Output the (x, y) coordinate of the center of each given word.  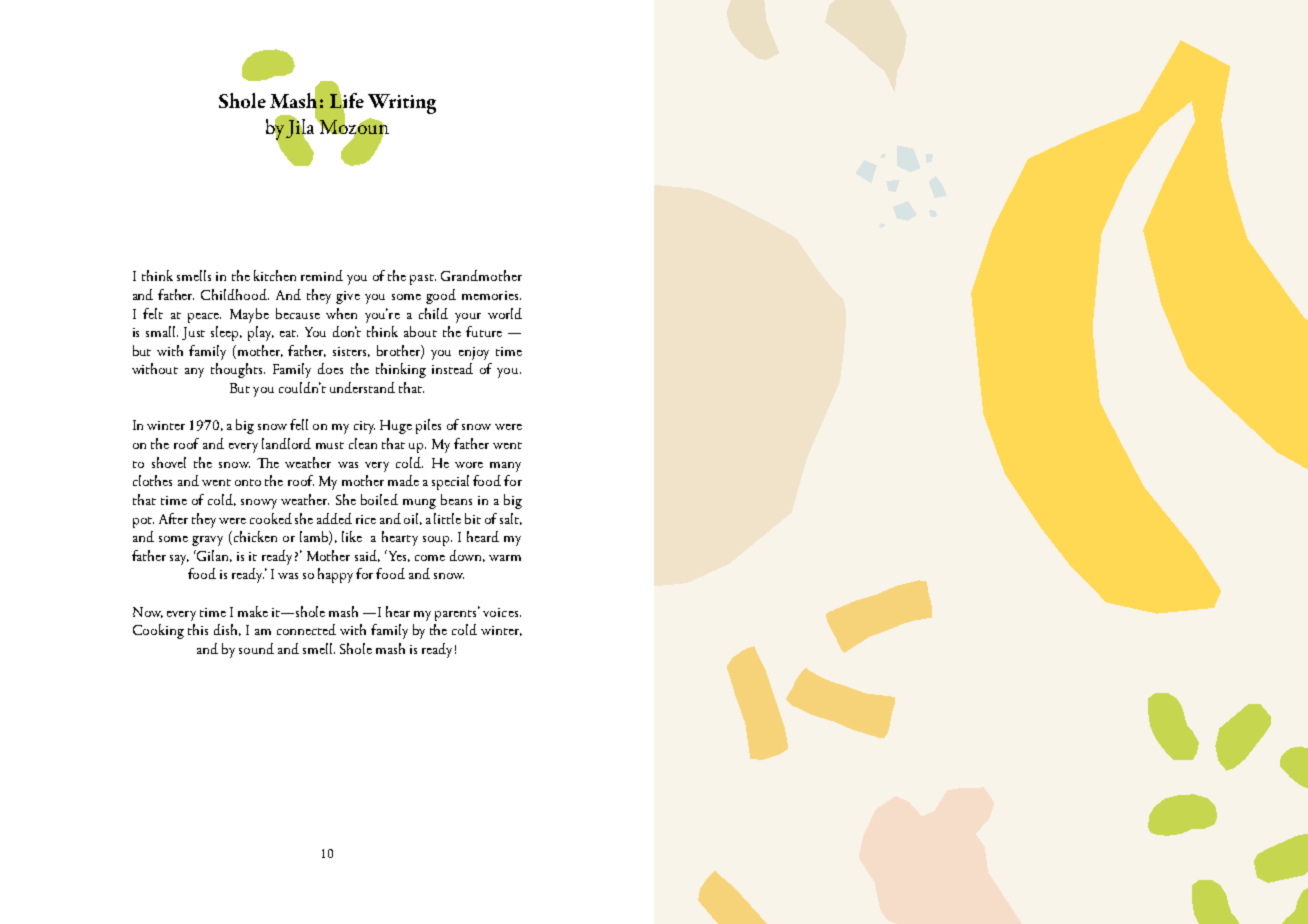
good (441, 296)
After (173, 518)
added (334, 518)
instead (452, 368)
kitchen (275, 275)
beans (456, 499)
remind (322, 275)
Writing (402, 104)
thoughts (238, 370)
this (198, 629)
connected (306, 629)
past (423, 279)
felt (153, 313)
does (330, 368)
